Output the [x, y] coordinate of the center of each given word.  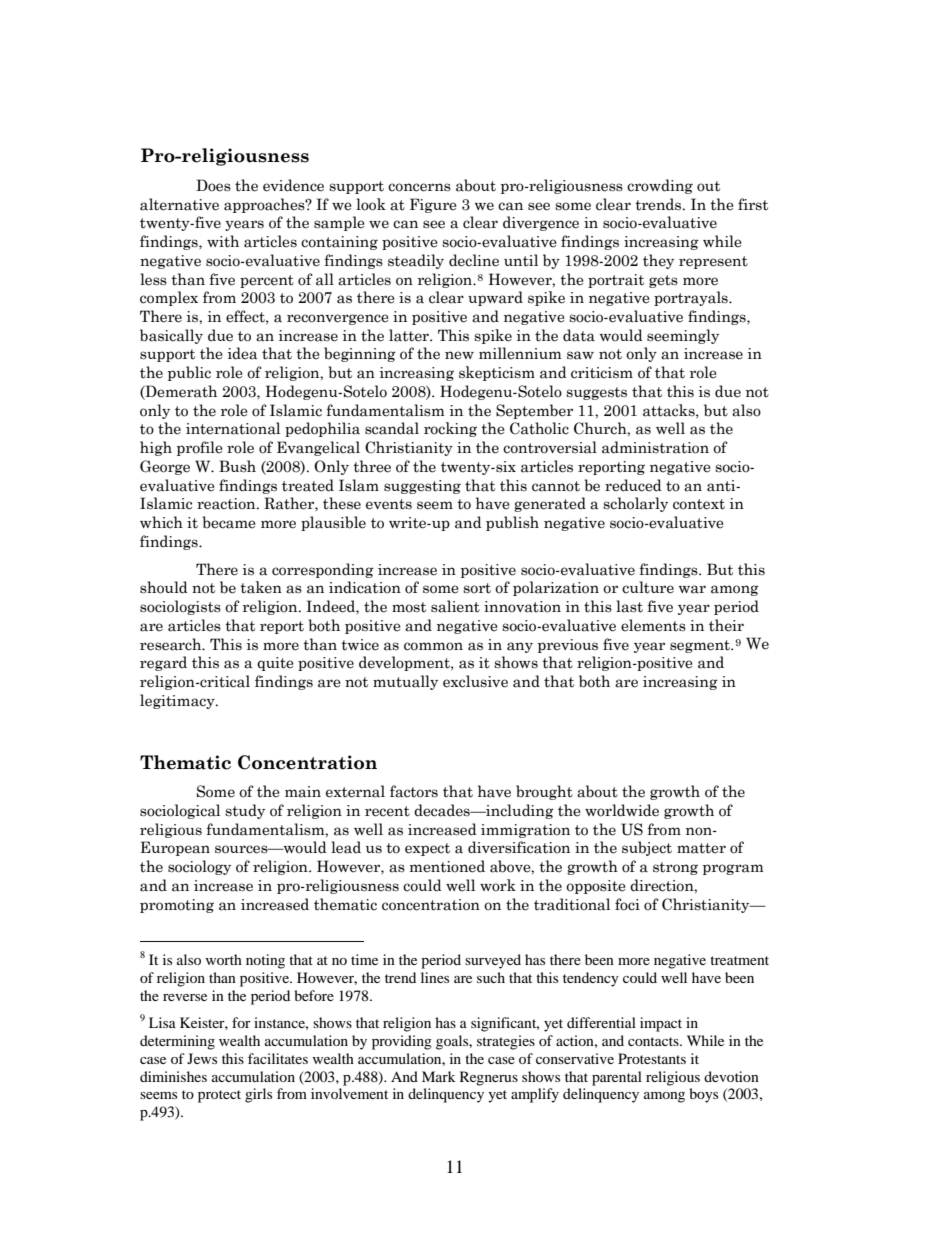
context [699, 504]
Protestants [652, 1058]
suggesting [422, 487]
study [245, 811]
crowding [660, 186]
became [229, 522]
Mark [439, 1076]
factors [414, 791]
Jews [202, 1058]
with [223, 241]
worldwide [622, 810]
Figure [433, 205]
